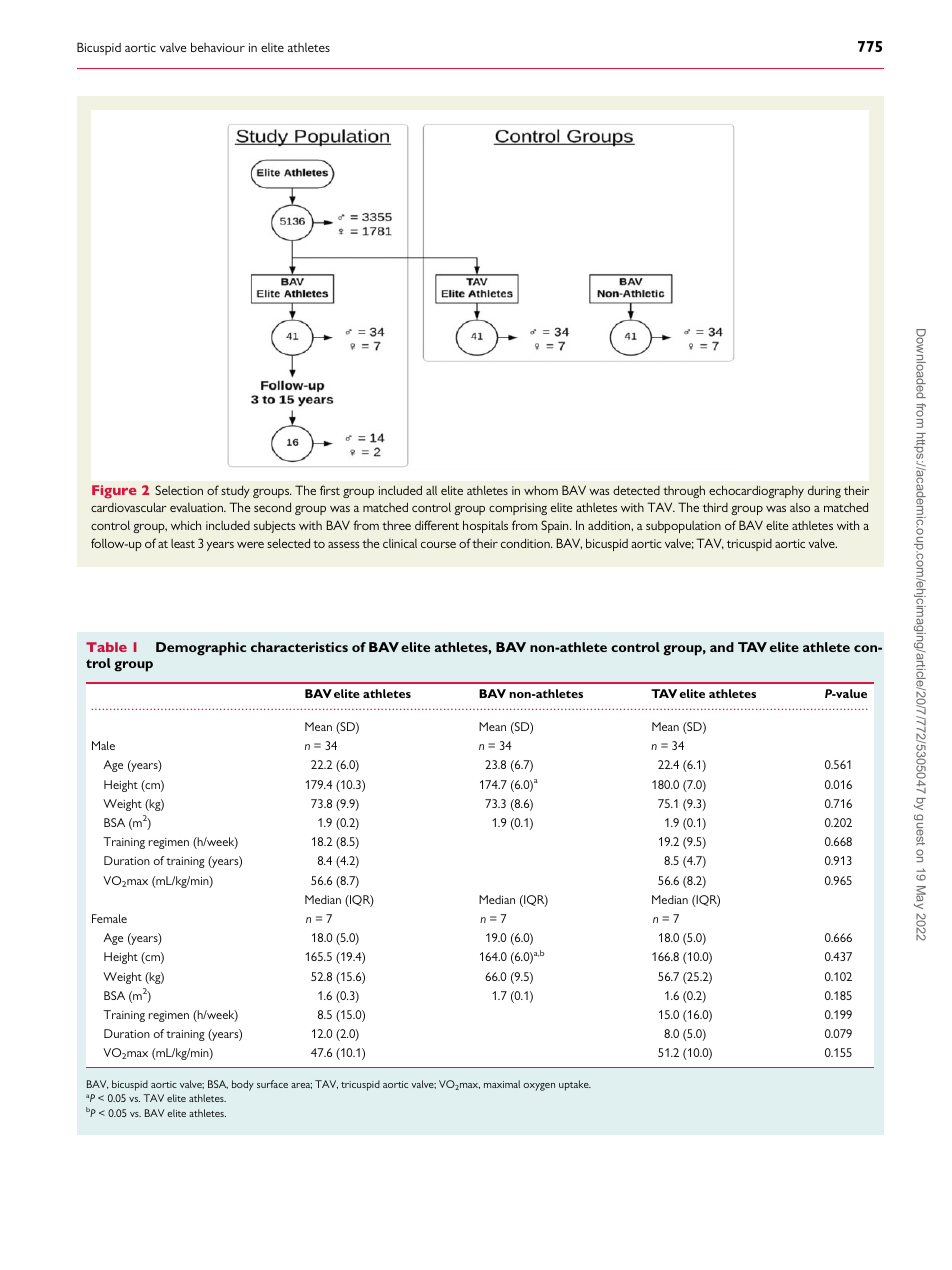 The image size is (952, 1270). What do you see at coordinates (756, 491) in the image?
I see `echocardiography` at bounding box center [756, 491].
